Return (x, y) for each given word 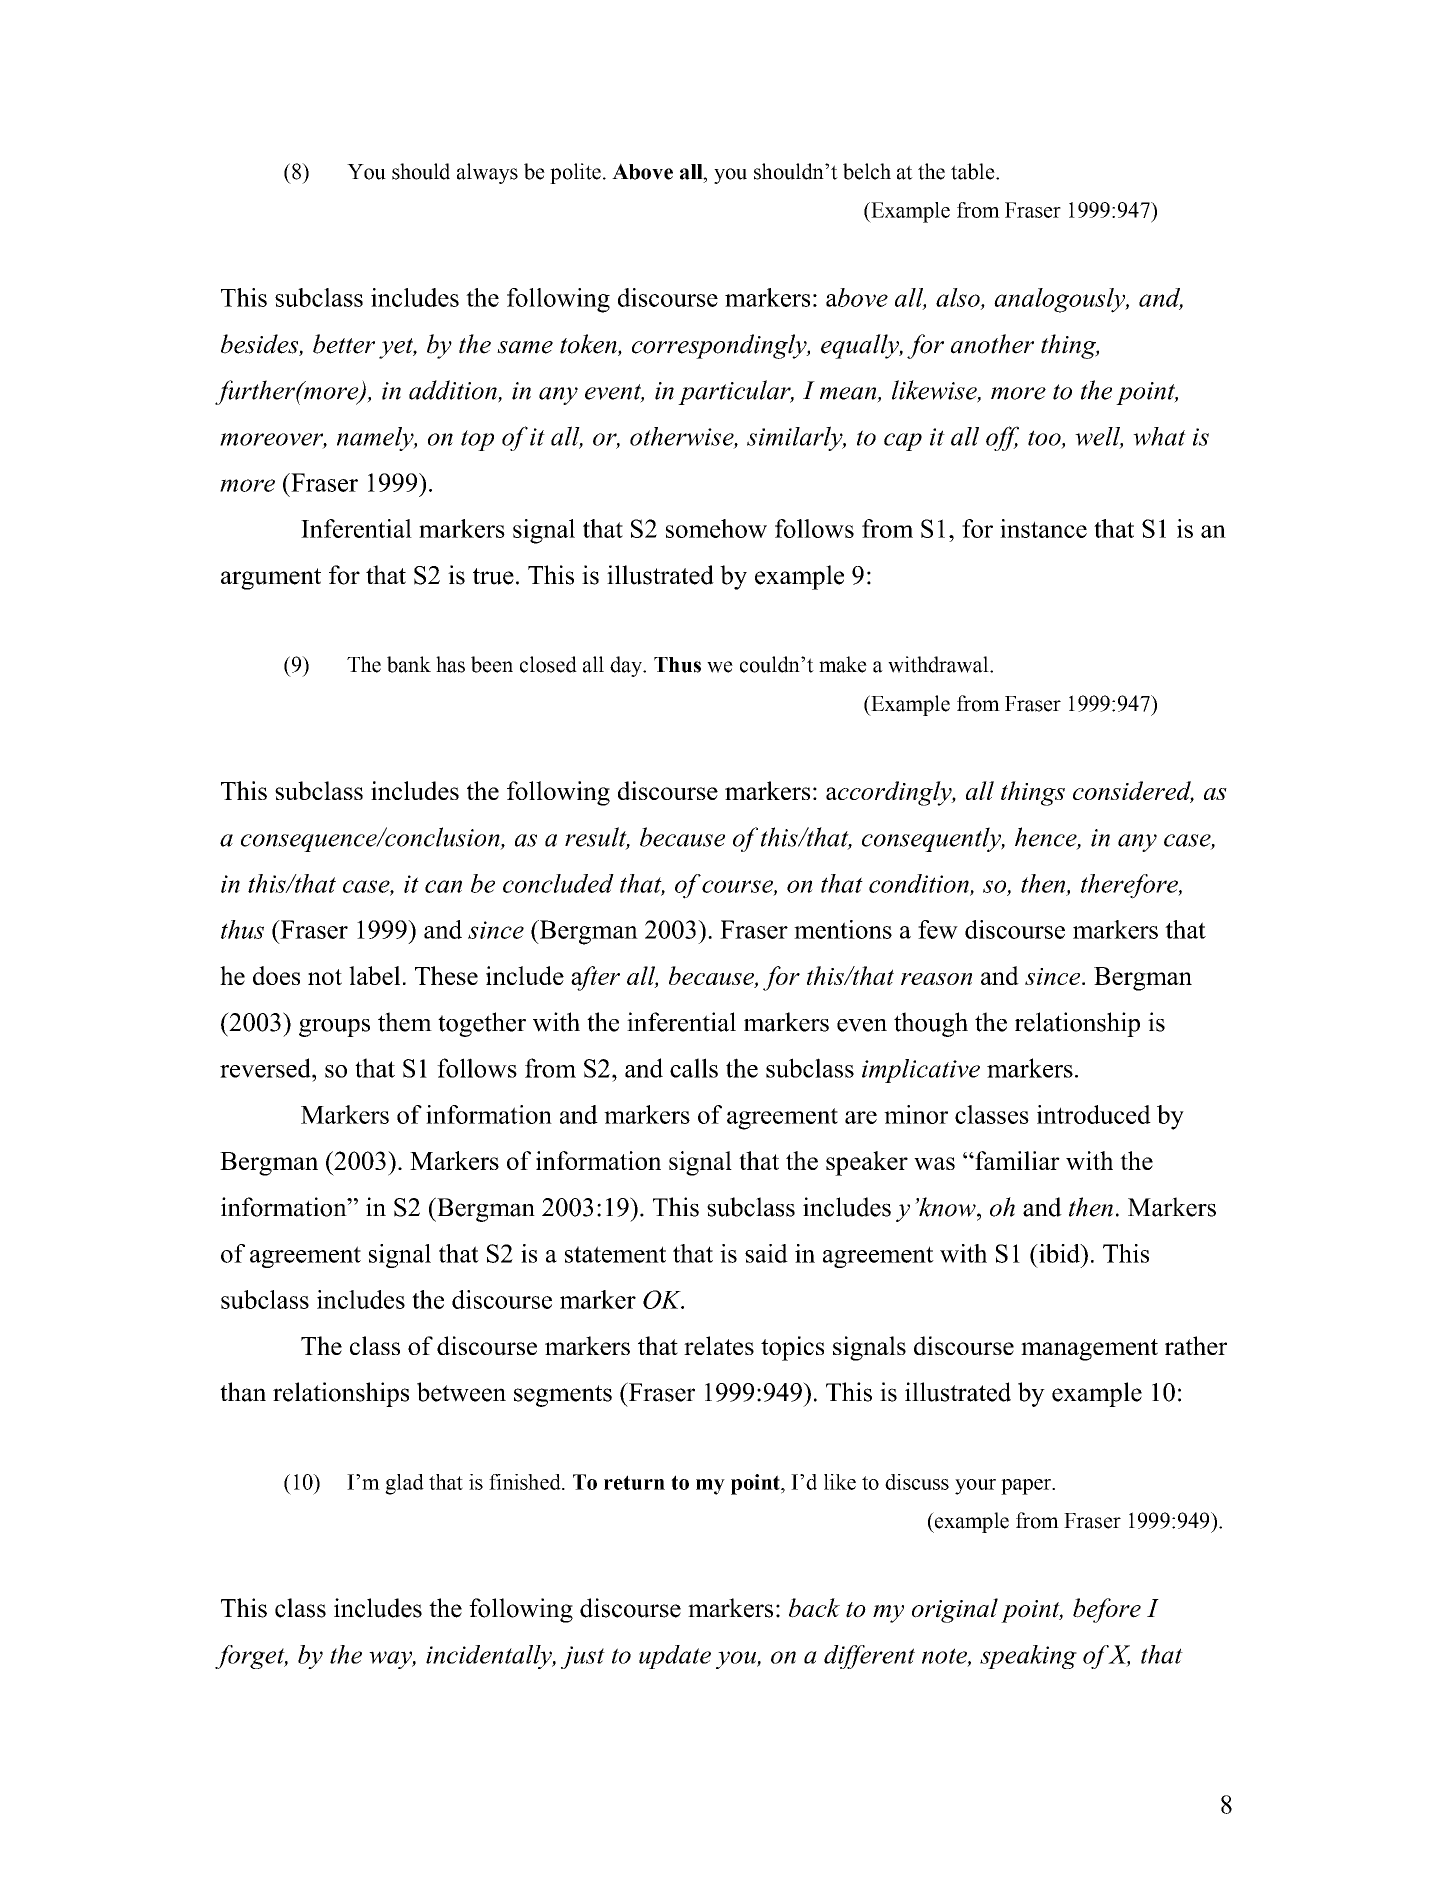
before (1107, 1610)
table (974, 171)
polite (575, 173)
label (374, 975)
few (938, 929)
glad (404, 1484)
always (487, 173)
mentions (843, 929)
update (675, 1657)
